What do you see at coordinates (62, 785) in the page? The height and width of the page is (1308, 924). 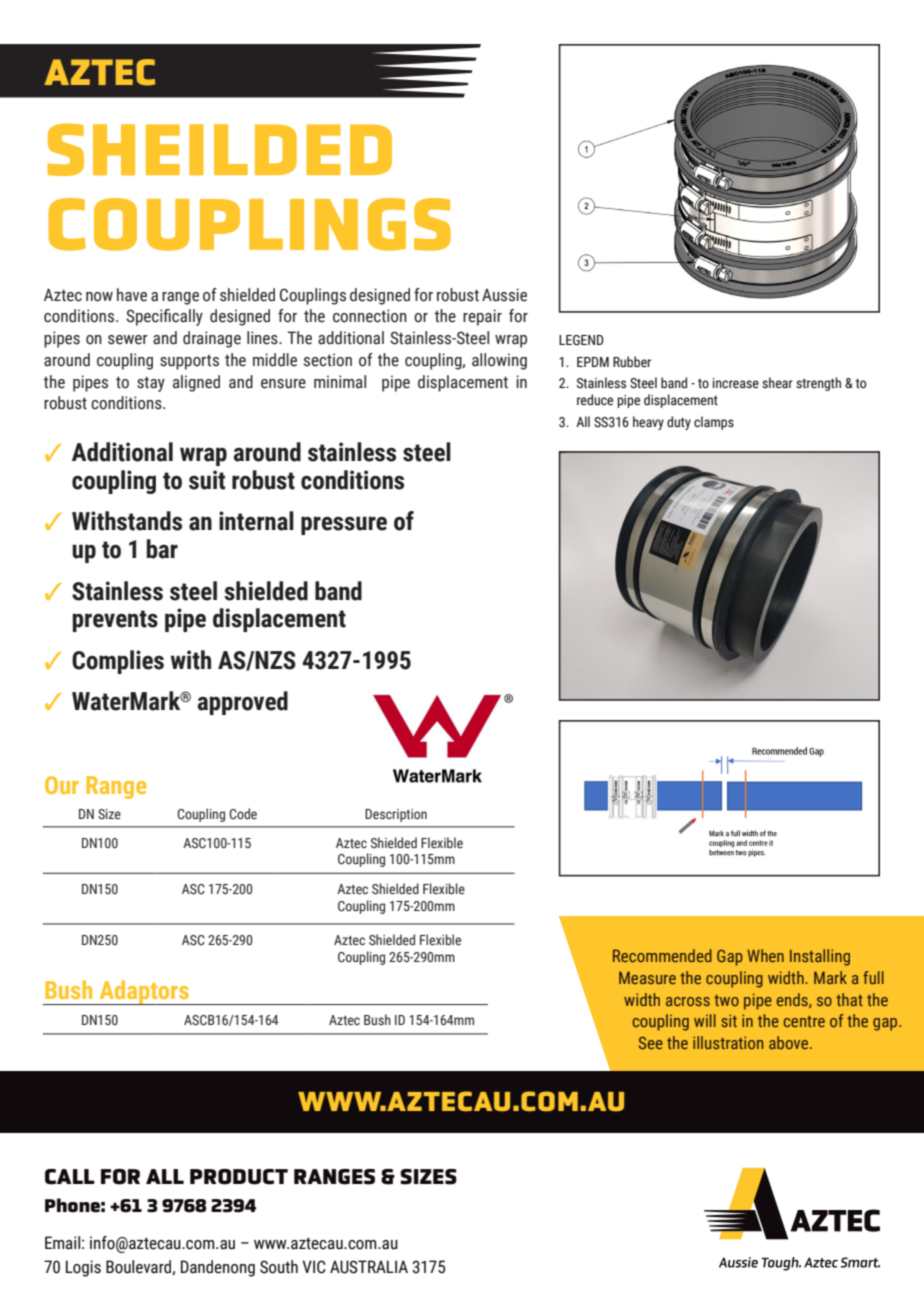 I see `Our` at bounding box center [62, 785].
